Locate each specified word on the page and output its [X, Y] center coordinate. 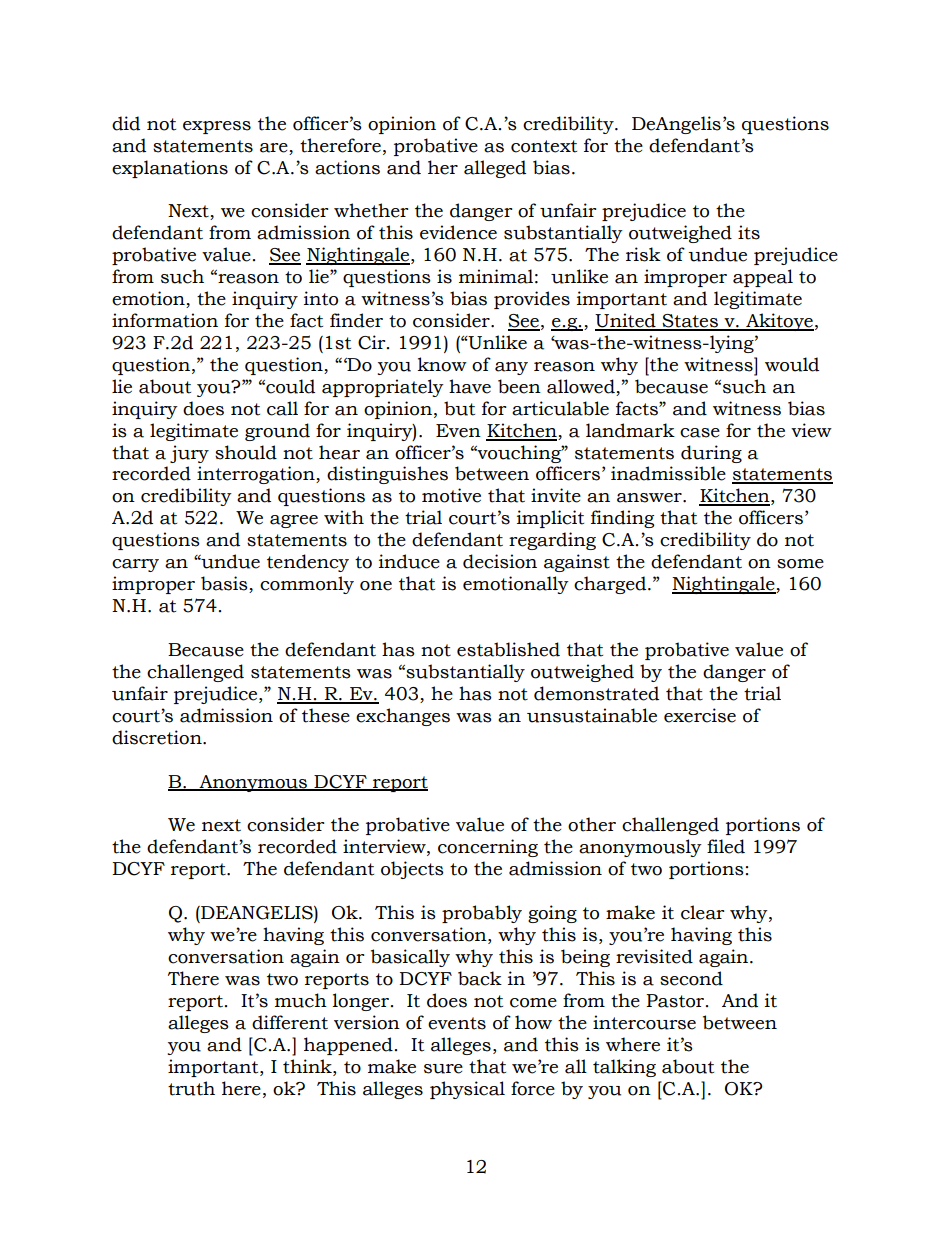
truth [191, 1088]
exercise [700, 715]
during [711, 454]
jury [189, 454]
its [749, 232]
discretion [158, 737]
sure [443, 1069]
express [217, 127]
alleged [495, 169]
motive [451, 495]
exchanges [403, 717]
